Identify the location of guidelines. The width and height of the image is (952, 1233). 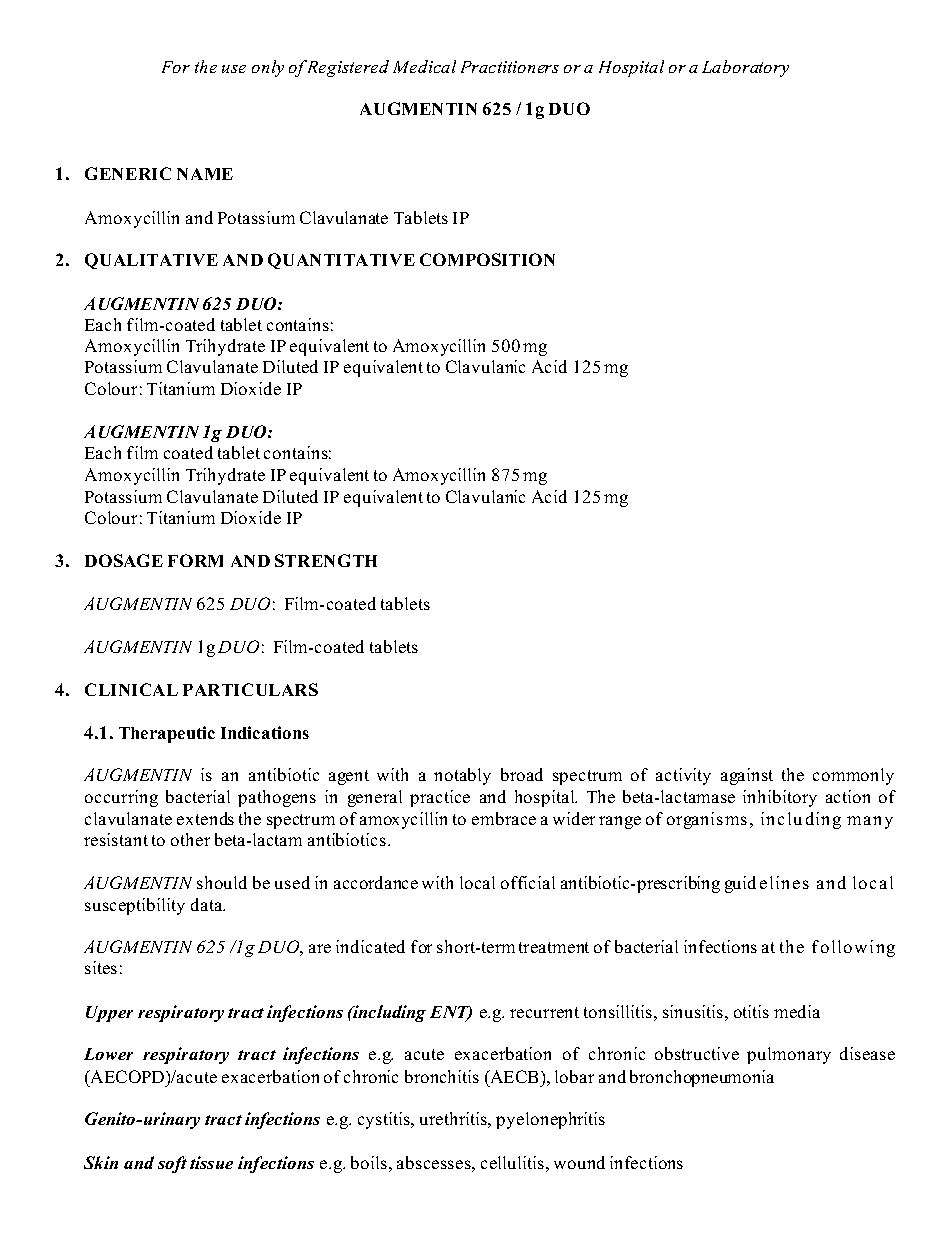
(767, 884).
